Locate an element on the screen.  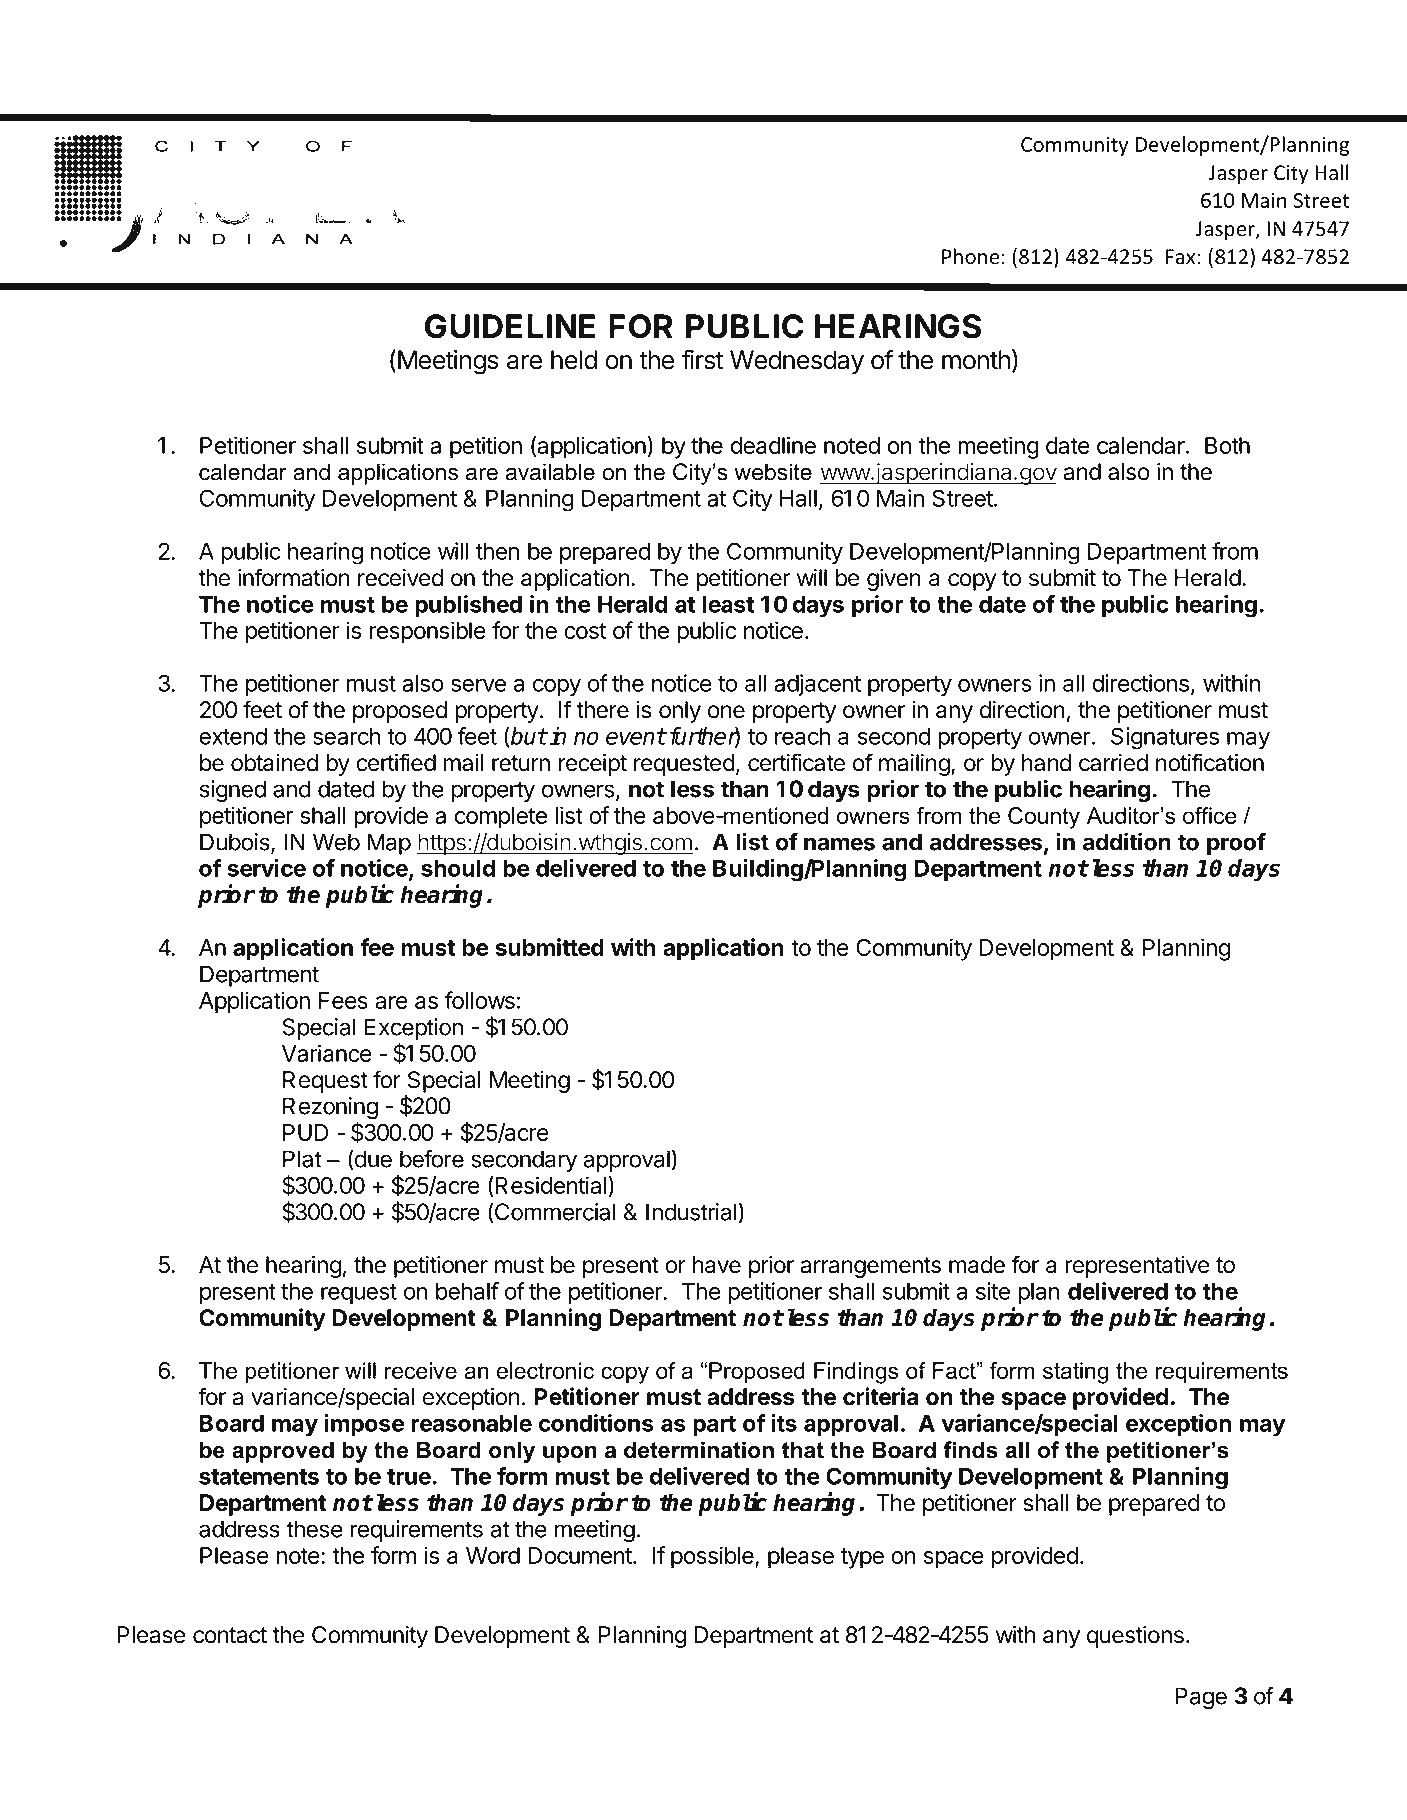
carried is located at coordinates (1113, 763).
